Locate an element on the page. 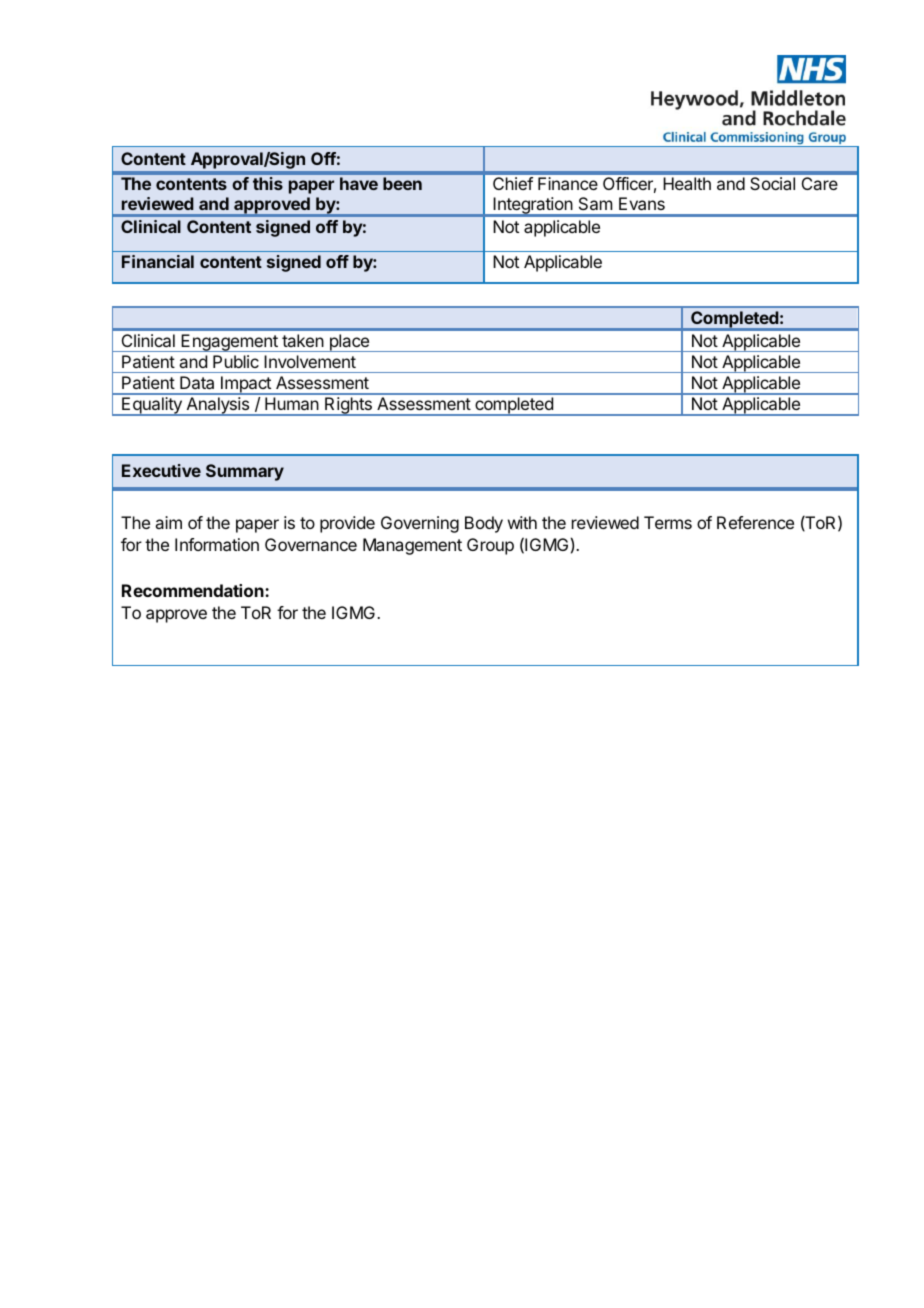 Image resolution: width=924 pixels, height=1308 pixels. Recommendation is located at coordinates (194, 590).
